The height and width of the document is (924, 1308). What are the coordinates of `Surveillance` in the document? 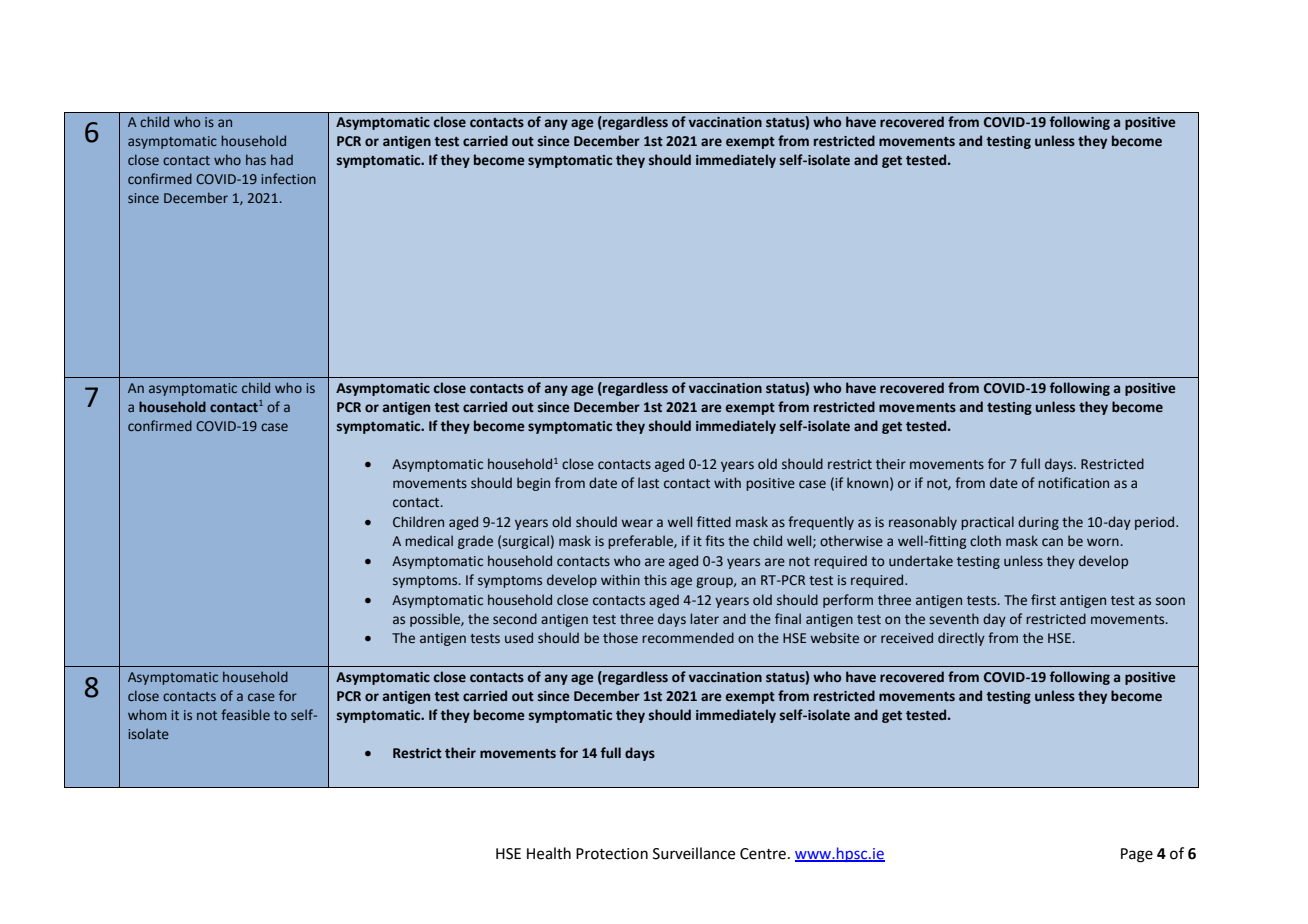 It's located at (694, 853).
